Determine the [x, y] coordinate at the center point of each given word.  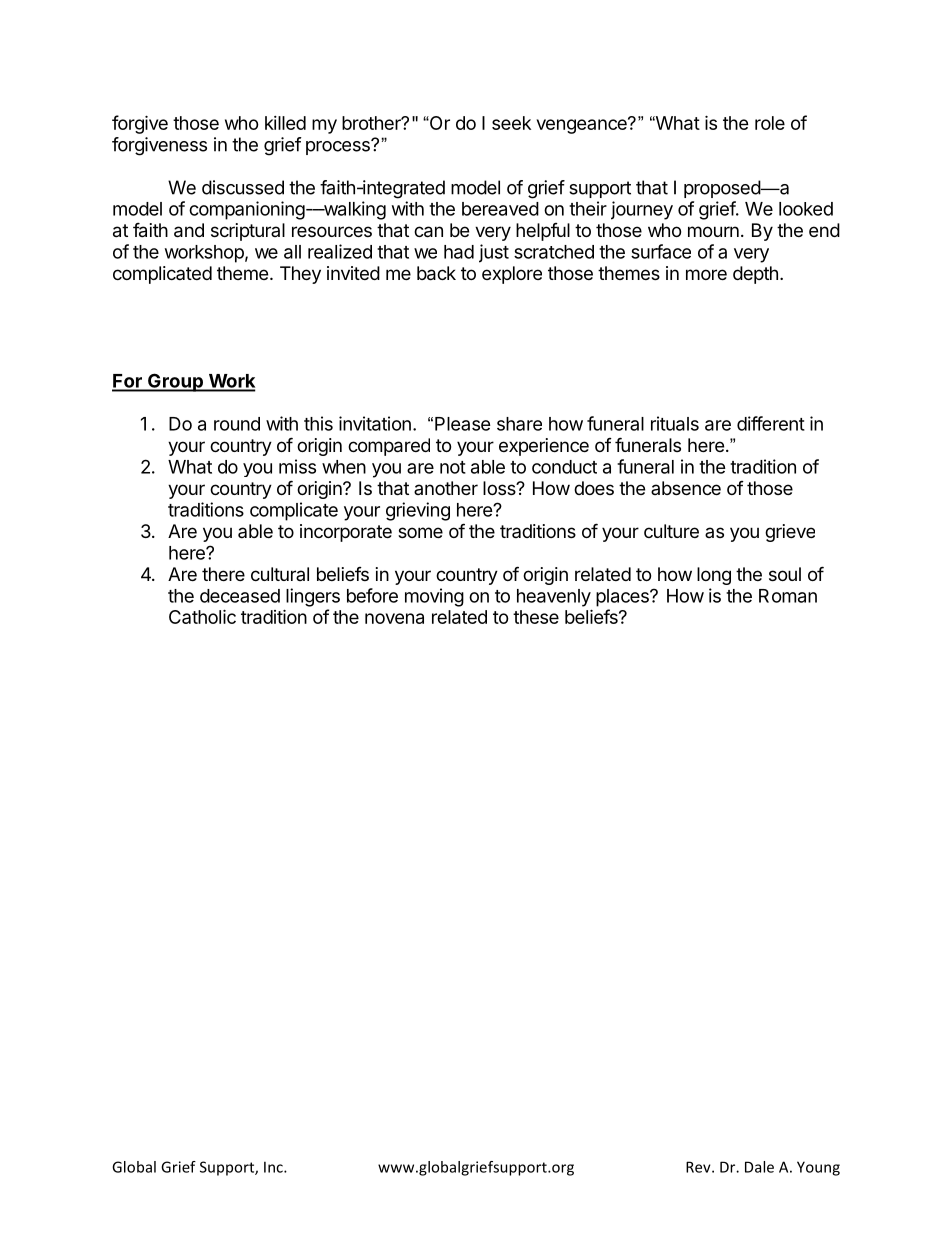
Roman [788, 596]
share [519, 424]
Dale [759, 1167]
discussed [243, 187]
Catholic [202, 616]
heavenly [554, 598]
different [771, 423]
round [237, 424]
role [770, 123]
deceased [240, 596]
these [536, 617]
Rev [699, 1167]
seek [511, 123]
